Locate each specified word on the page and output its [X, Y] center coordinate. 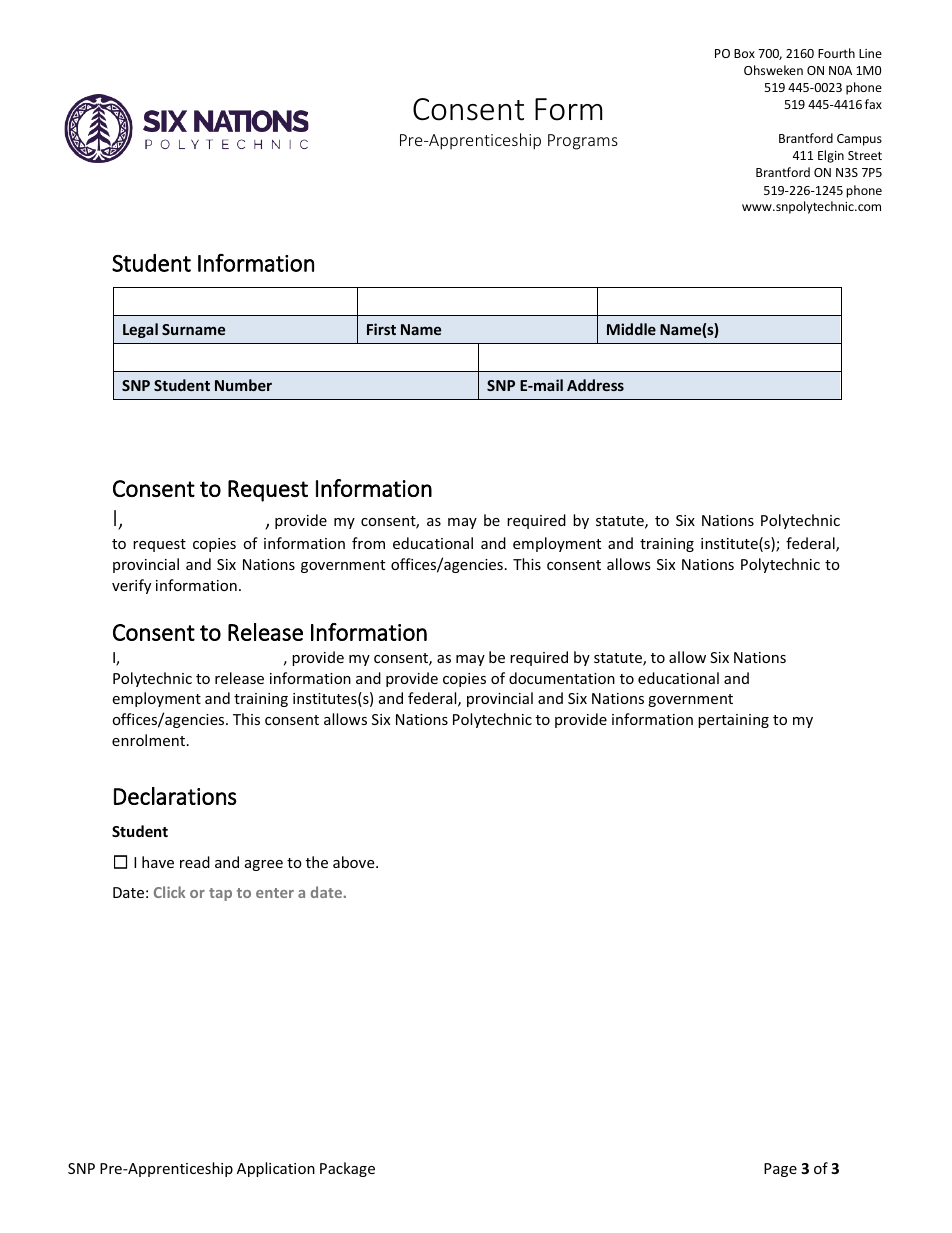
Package [347, 1169]
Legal [140, 330]
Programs [583, 142]
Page [780, 1170]
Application [276, 1169]
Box [744, 53]
